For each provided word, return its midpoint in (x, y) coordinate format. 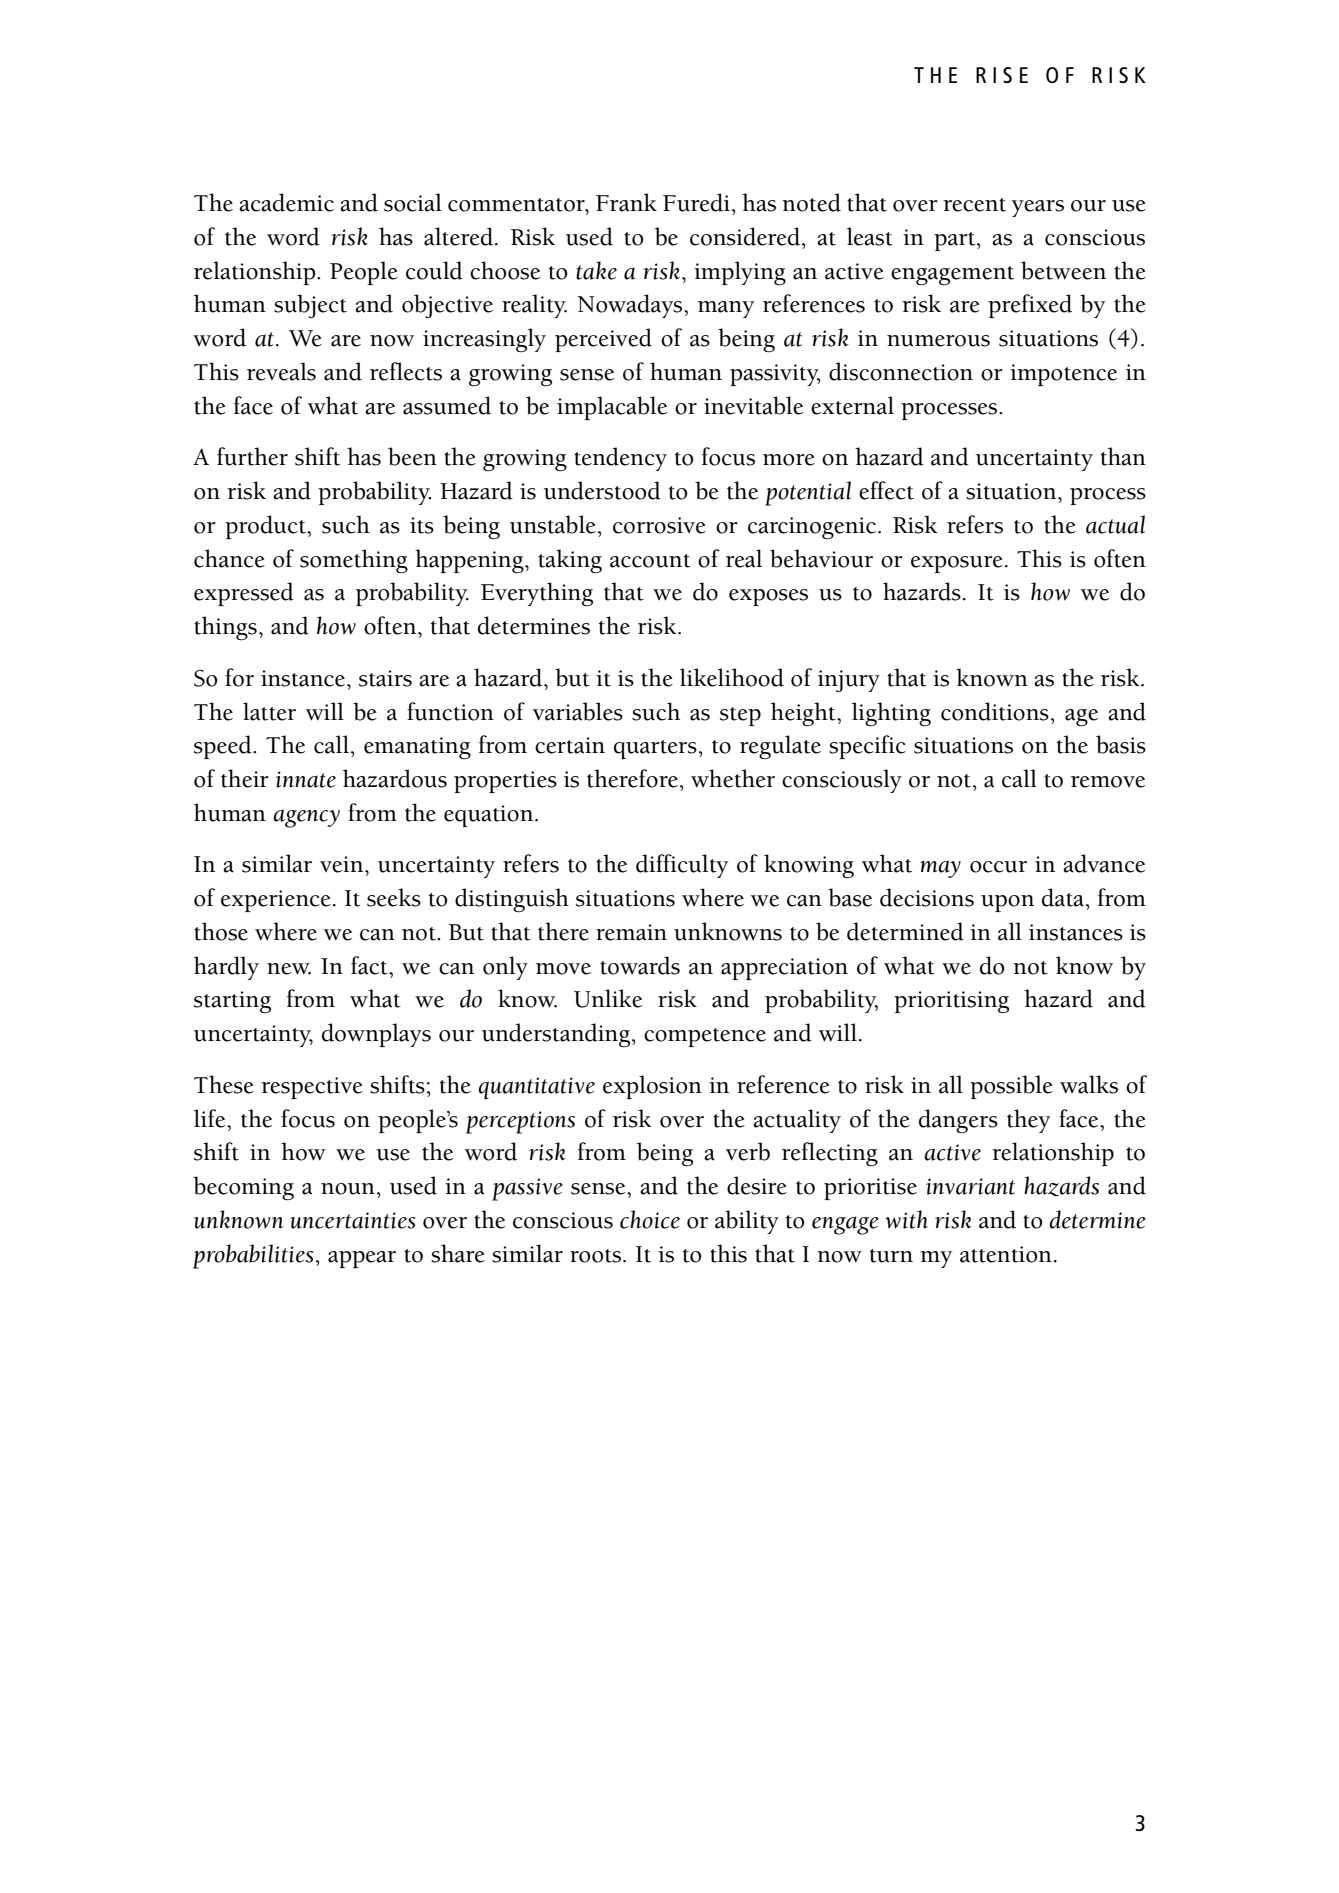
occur (998, 867)
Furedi (696, 202)
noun (348, 1189)
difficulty (682, 866)
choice (650, 1219)
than (1123, 456)
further (252, 456)
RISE (1002, 75)
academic (286, 202)
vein (343, 864)
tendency (620, 459)
